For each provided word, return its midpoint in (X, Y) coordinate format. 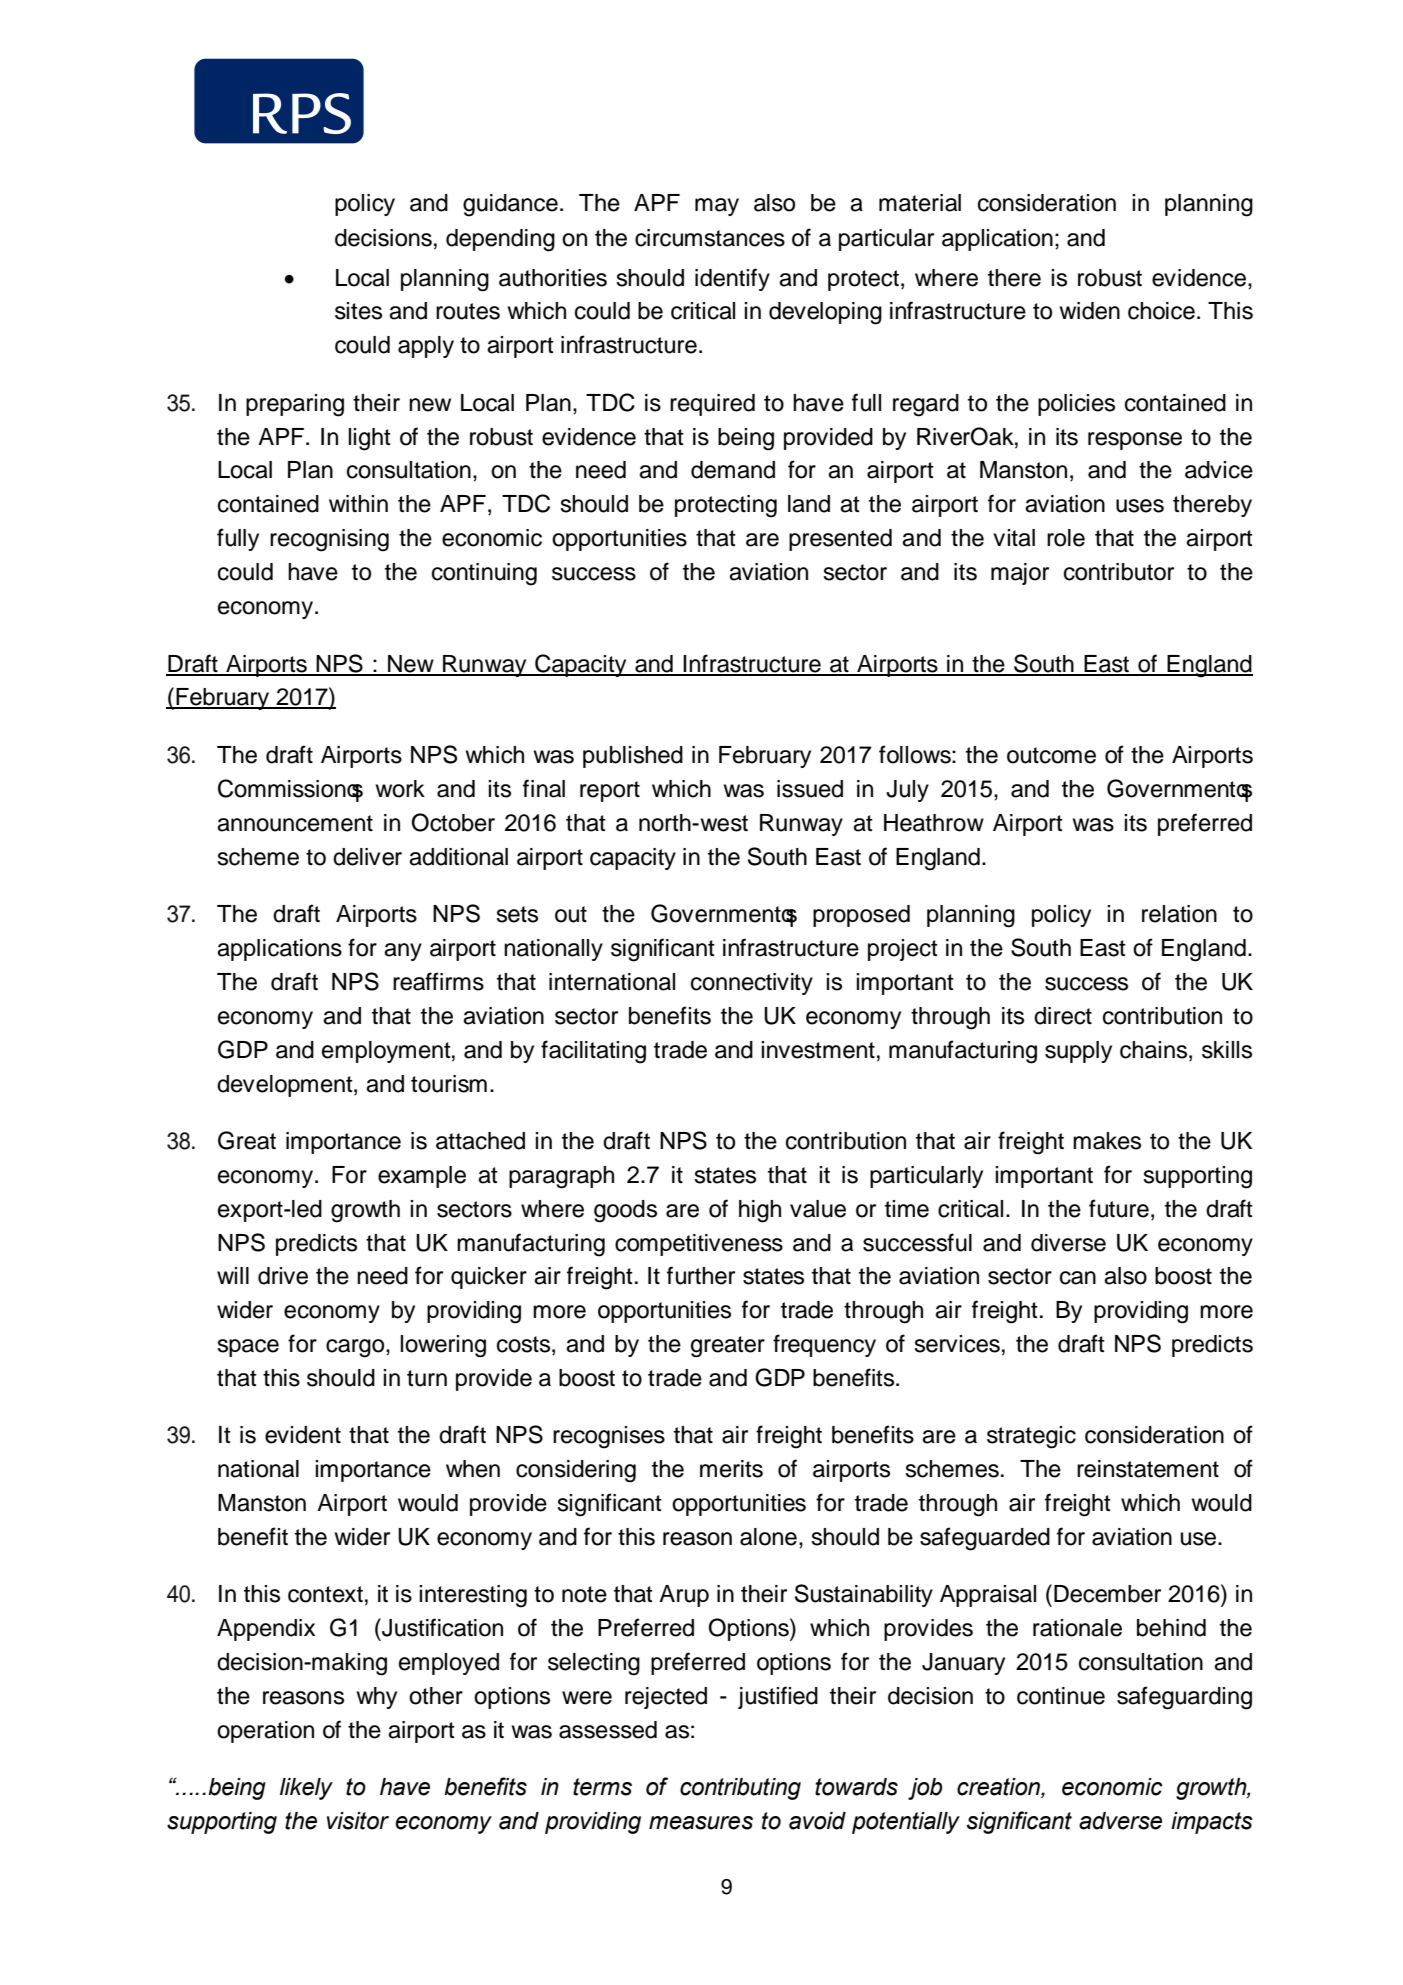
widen (1090, 311)
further (701, 1275)
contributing (740, 1789)
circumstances (710, 238)
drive (283, 1276)
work (400, 789)
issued (810, 789)
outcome (1051, 755)
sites (358, 311)
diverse (1068, 1243)
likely (306, 1789)
